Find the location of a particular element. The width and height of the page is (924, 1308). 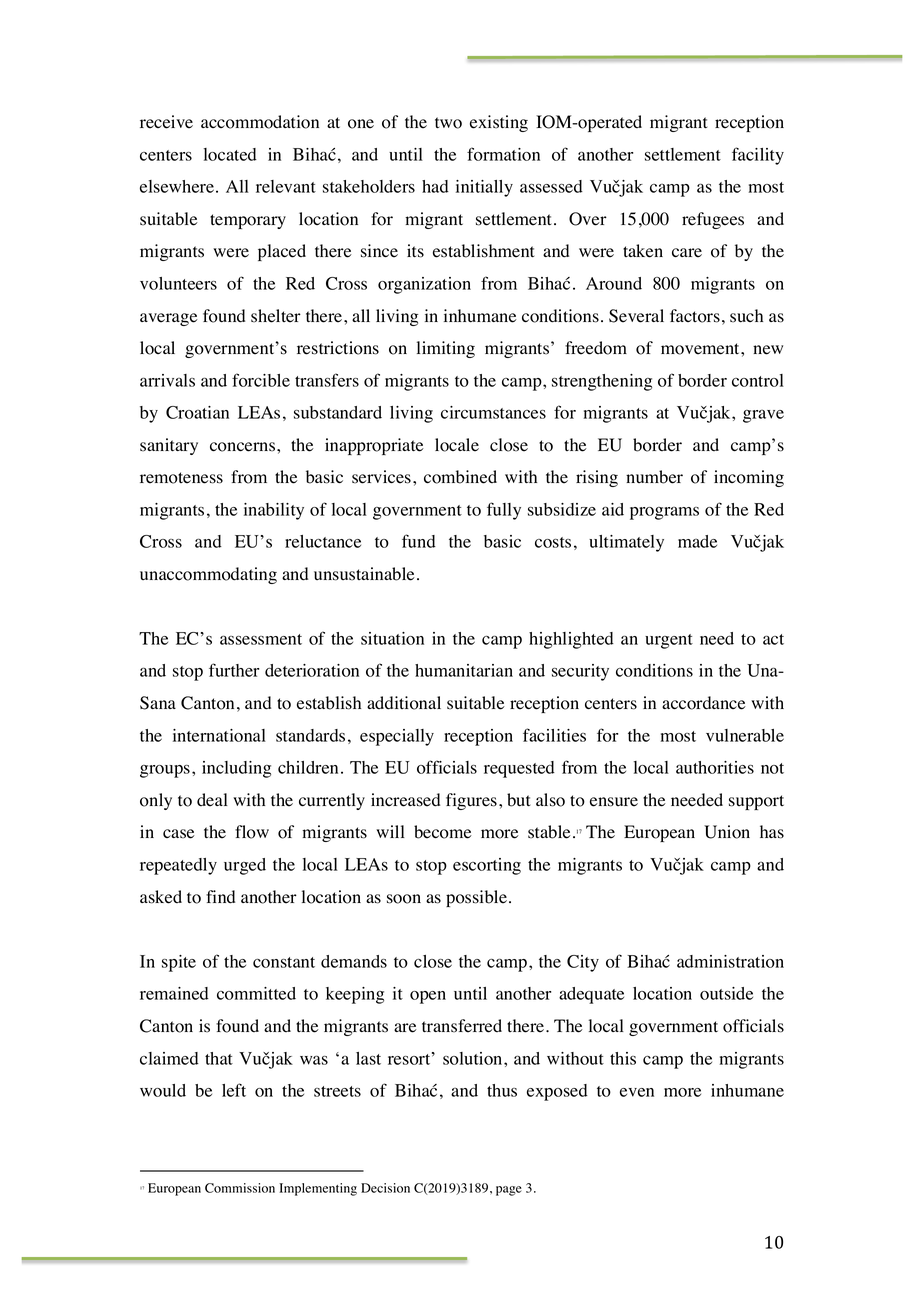

located is located at coordinates (230, 154).
